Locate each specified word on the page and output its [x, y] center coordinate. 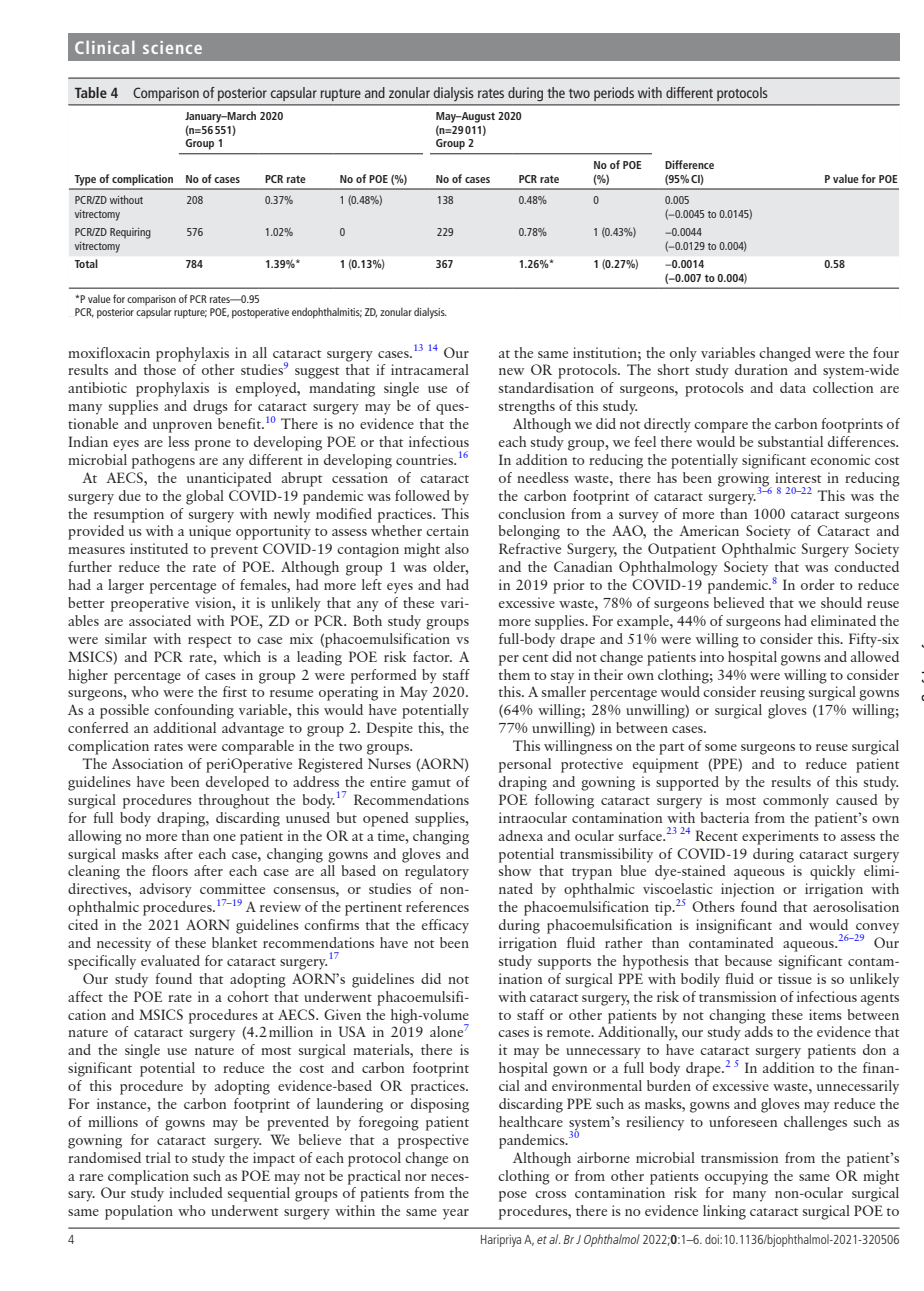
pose [513, 1196]
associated [160, 620]
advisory [166, 890]
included [196, 1192]
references [437, 906]
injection [747, 890]
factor [432, 656]
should [841, 602]
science [172, 47]
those [160, 369]
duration [761, 369]
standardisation [546, 387]
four [886, 352]
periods [614, 94]
